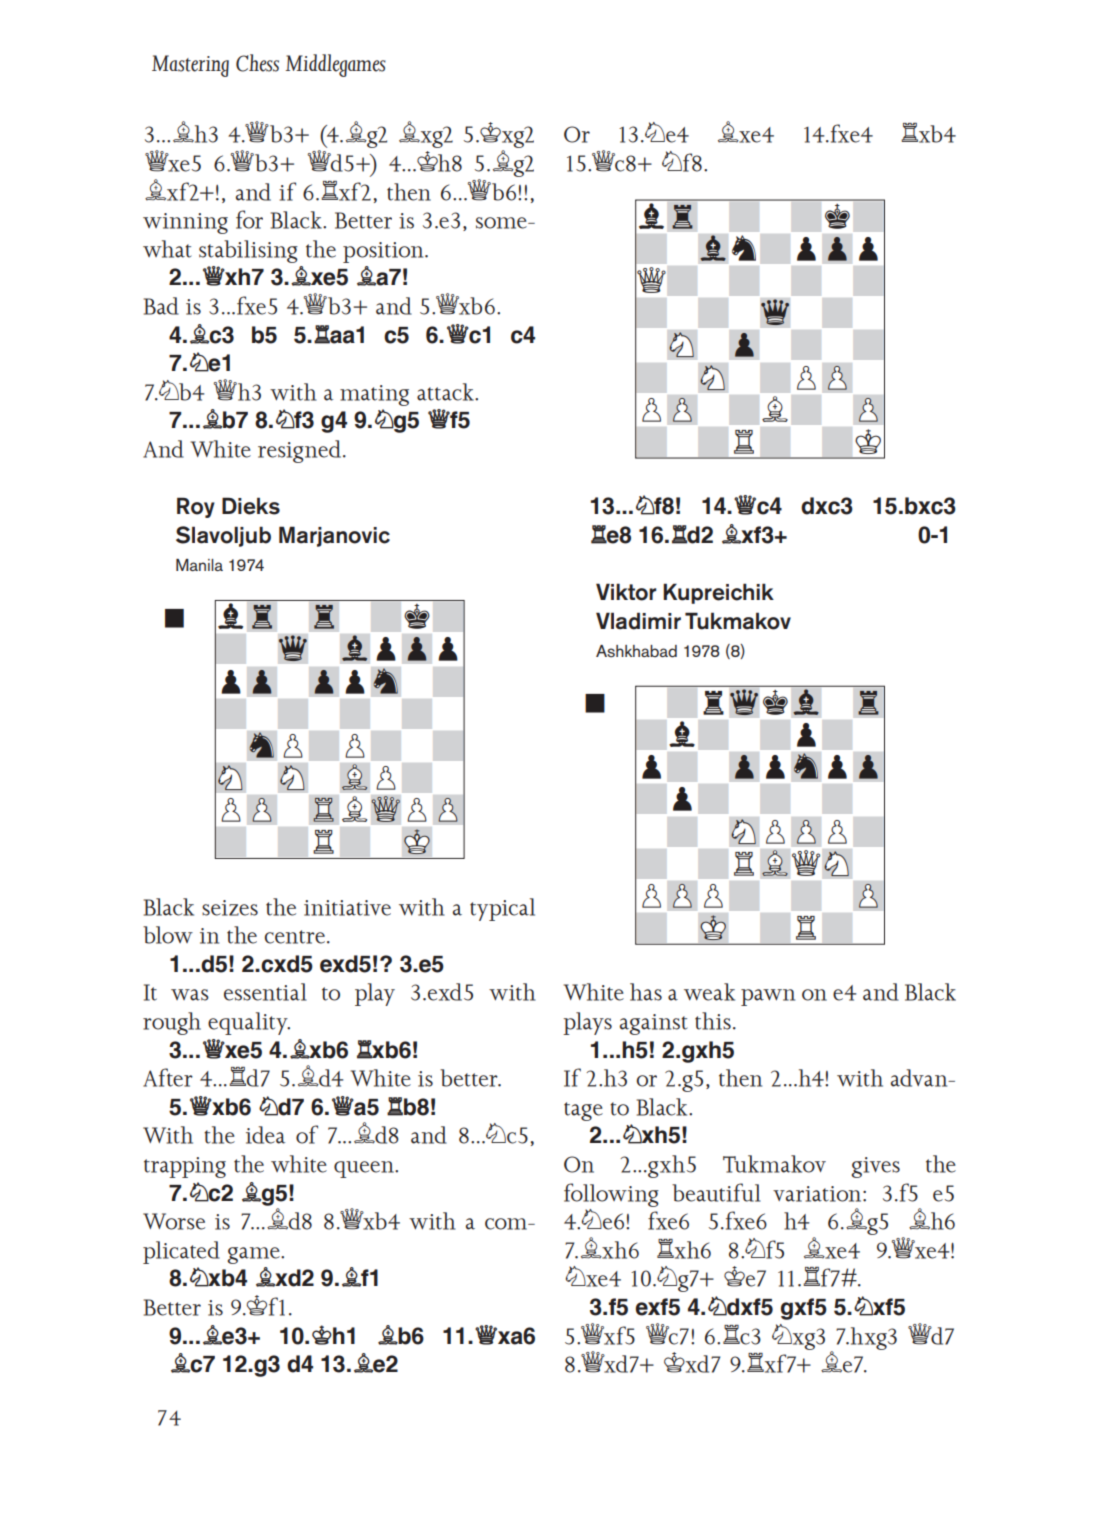 This screenshot has width=1106, height=1529. I want to click on Vladimir, so click(638, 621).
